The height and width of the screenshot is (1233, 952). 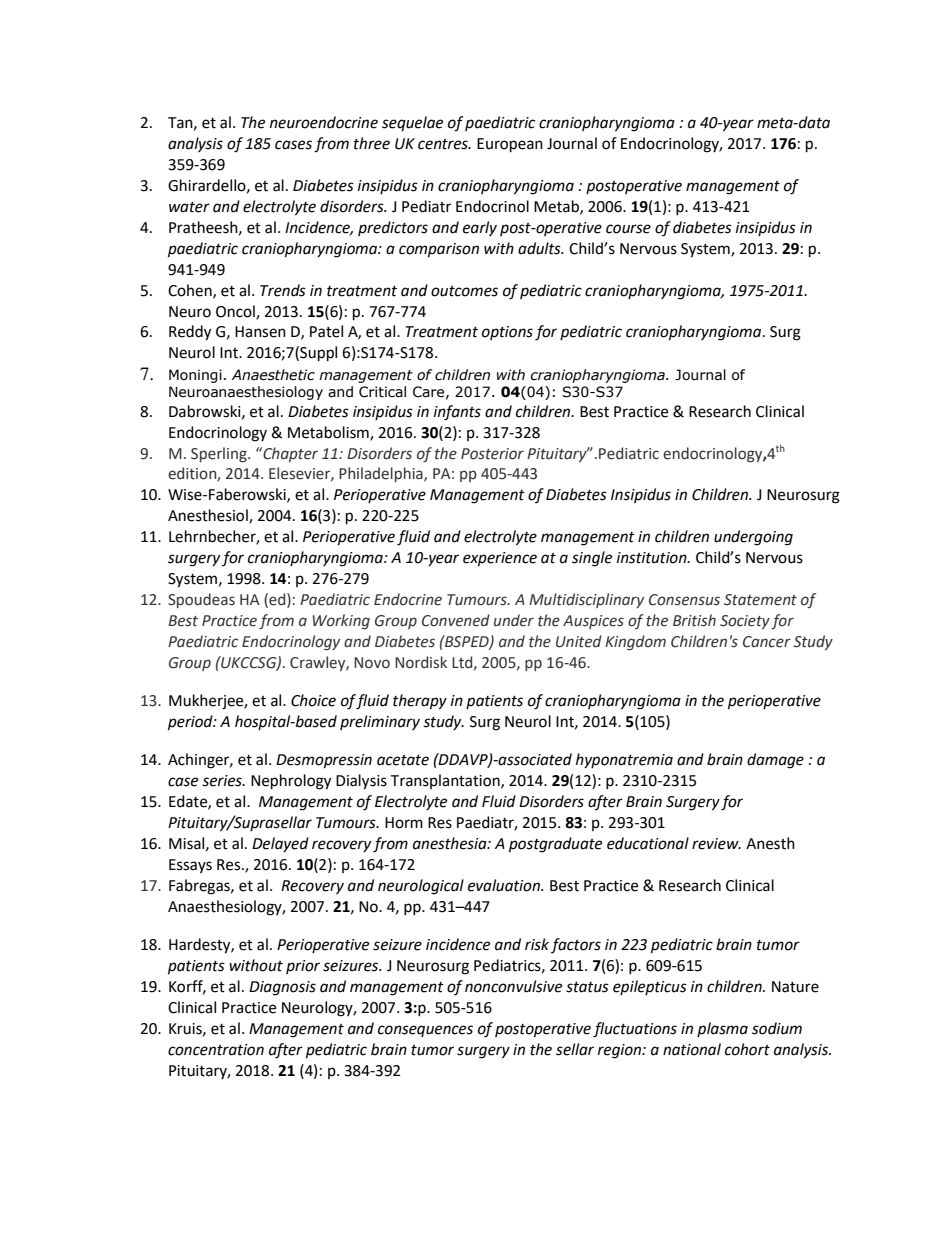 What do you see at coordinates (189, 207) in the screenshot?
I see `water` at bounding box center [189, 207].
